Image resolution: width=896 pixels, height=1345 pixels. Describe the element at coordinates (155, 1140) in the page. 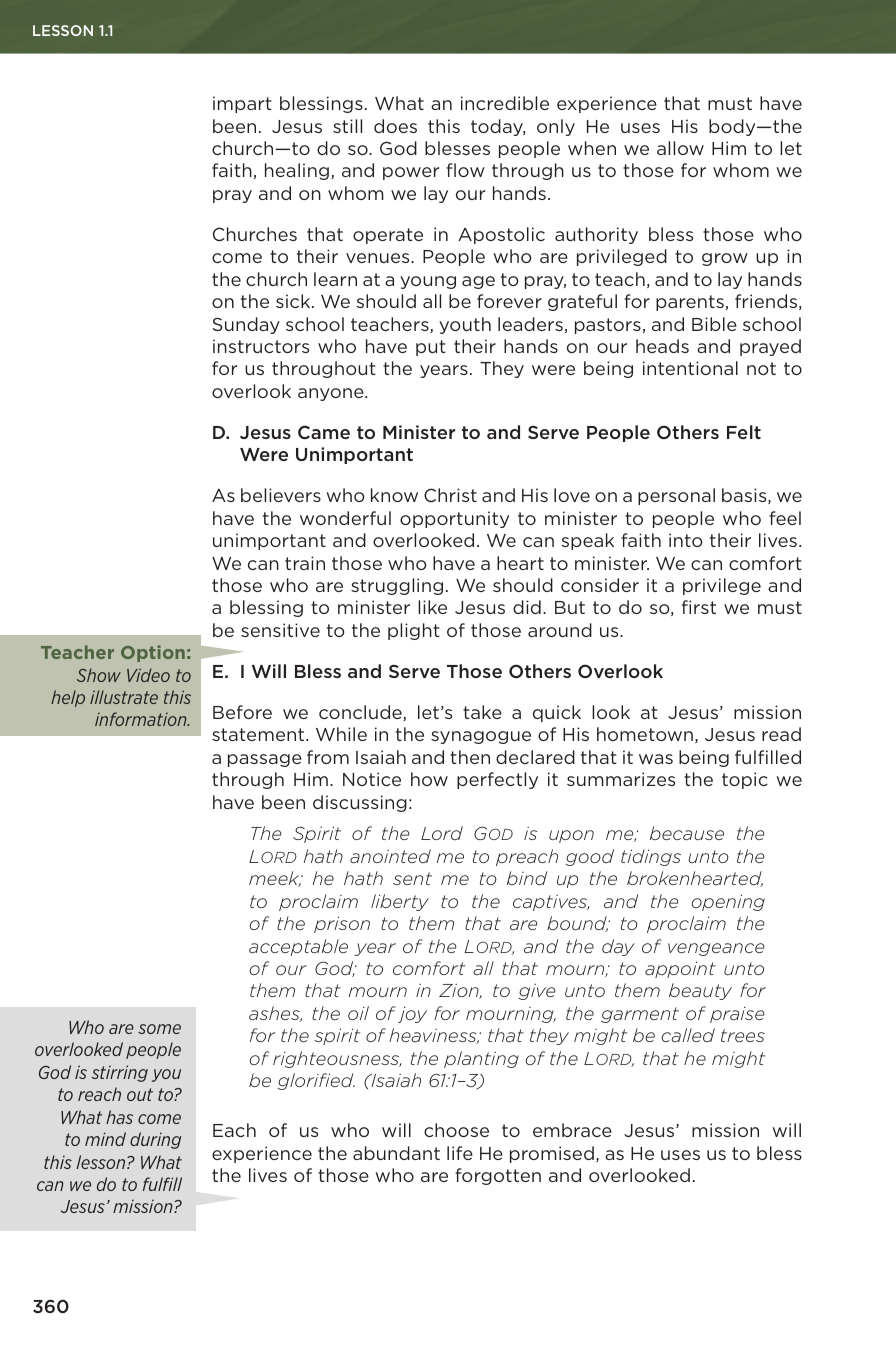

I see `during` at that location.
